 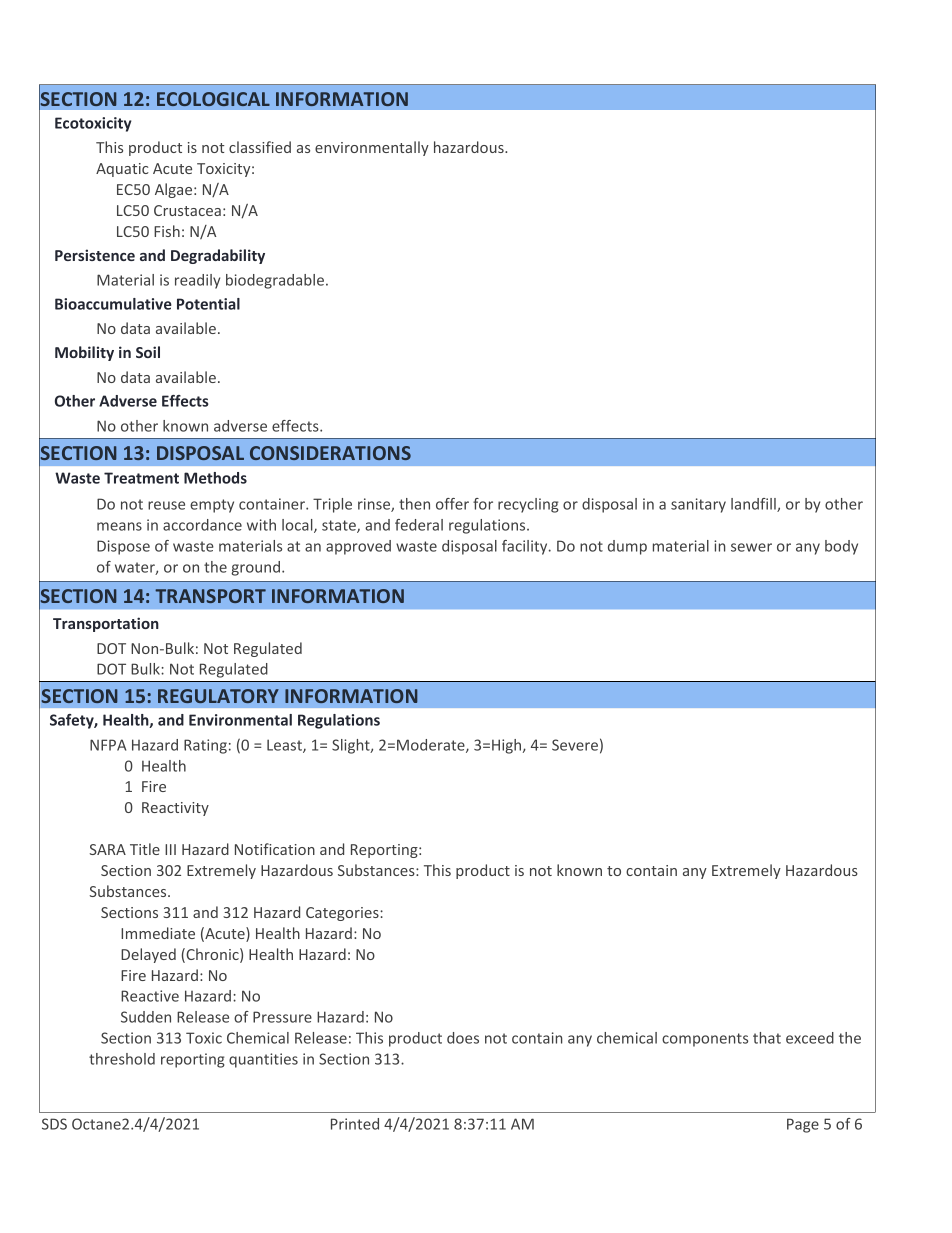 What do you see at coordinates (275, 281) in the page?
I see `biodegradable` at bounding box center [275, 281].
